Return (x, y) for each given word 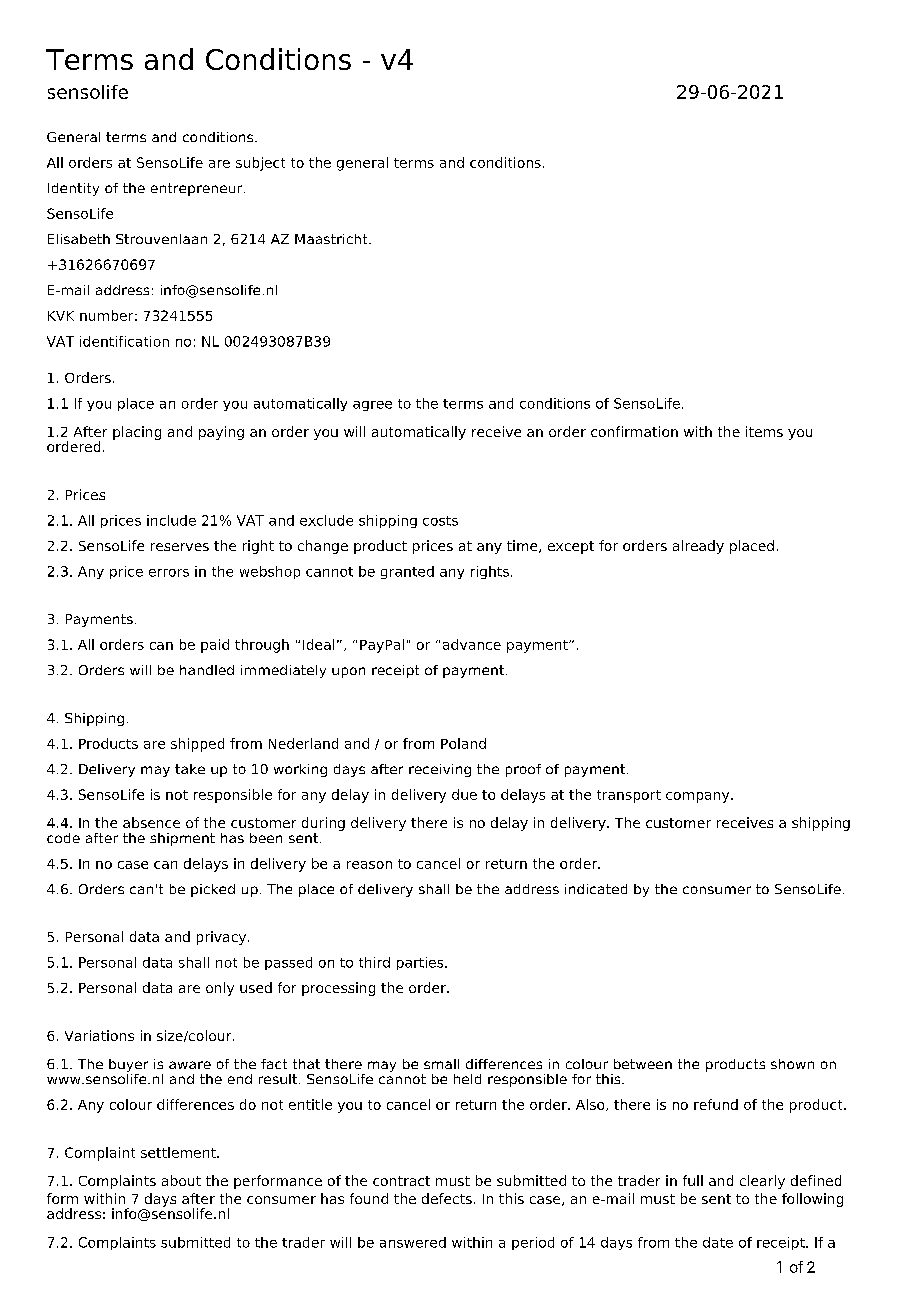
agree (372, 406)
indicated (596, 889)
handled (207, 670)
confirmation (634, 431)
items (764, 431)
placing (137, 433)
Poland (463, 743)
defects (447, 1198)
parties (421, 963)
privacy (223, 938)
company (699, 797)
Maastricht (332, 239)
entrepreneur (198, 189)
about (181, 1180)
